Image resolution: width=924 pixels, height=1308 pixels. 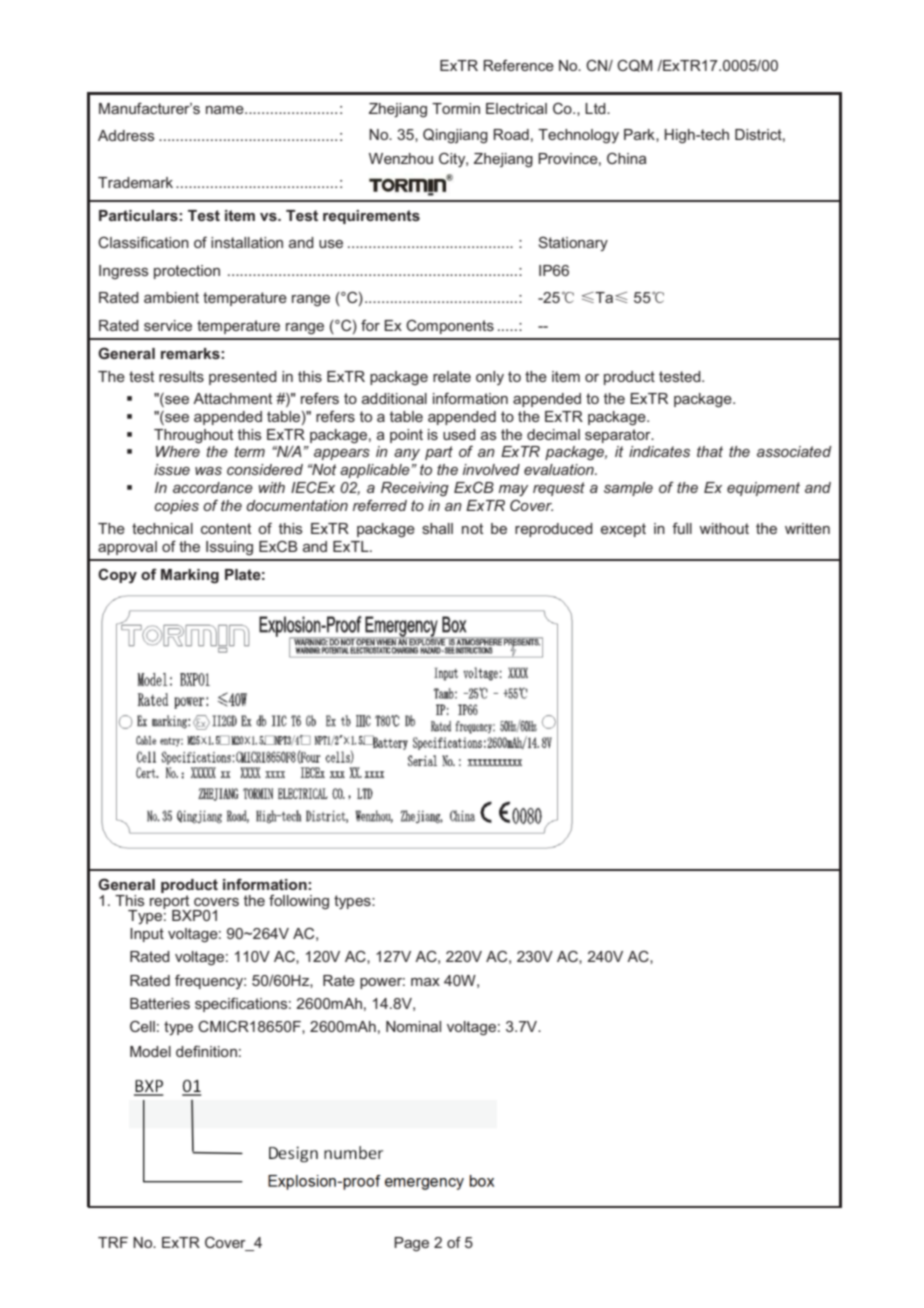 I want to click on shall, so click(x=437, y=528).
